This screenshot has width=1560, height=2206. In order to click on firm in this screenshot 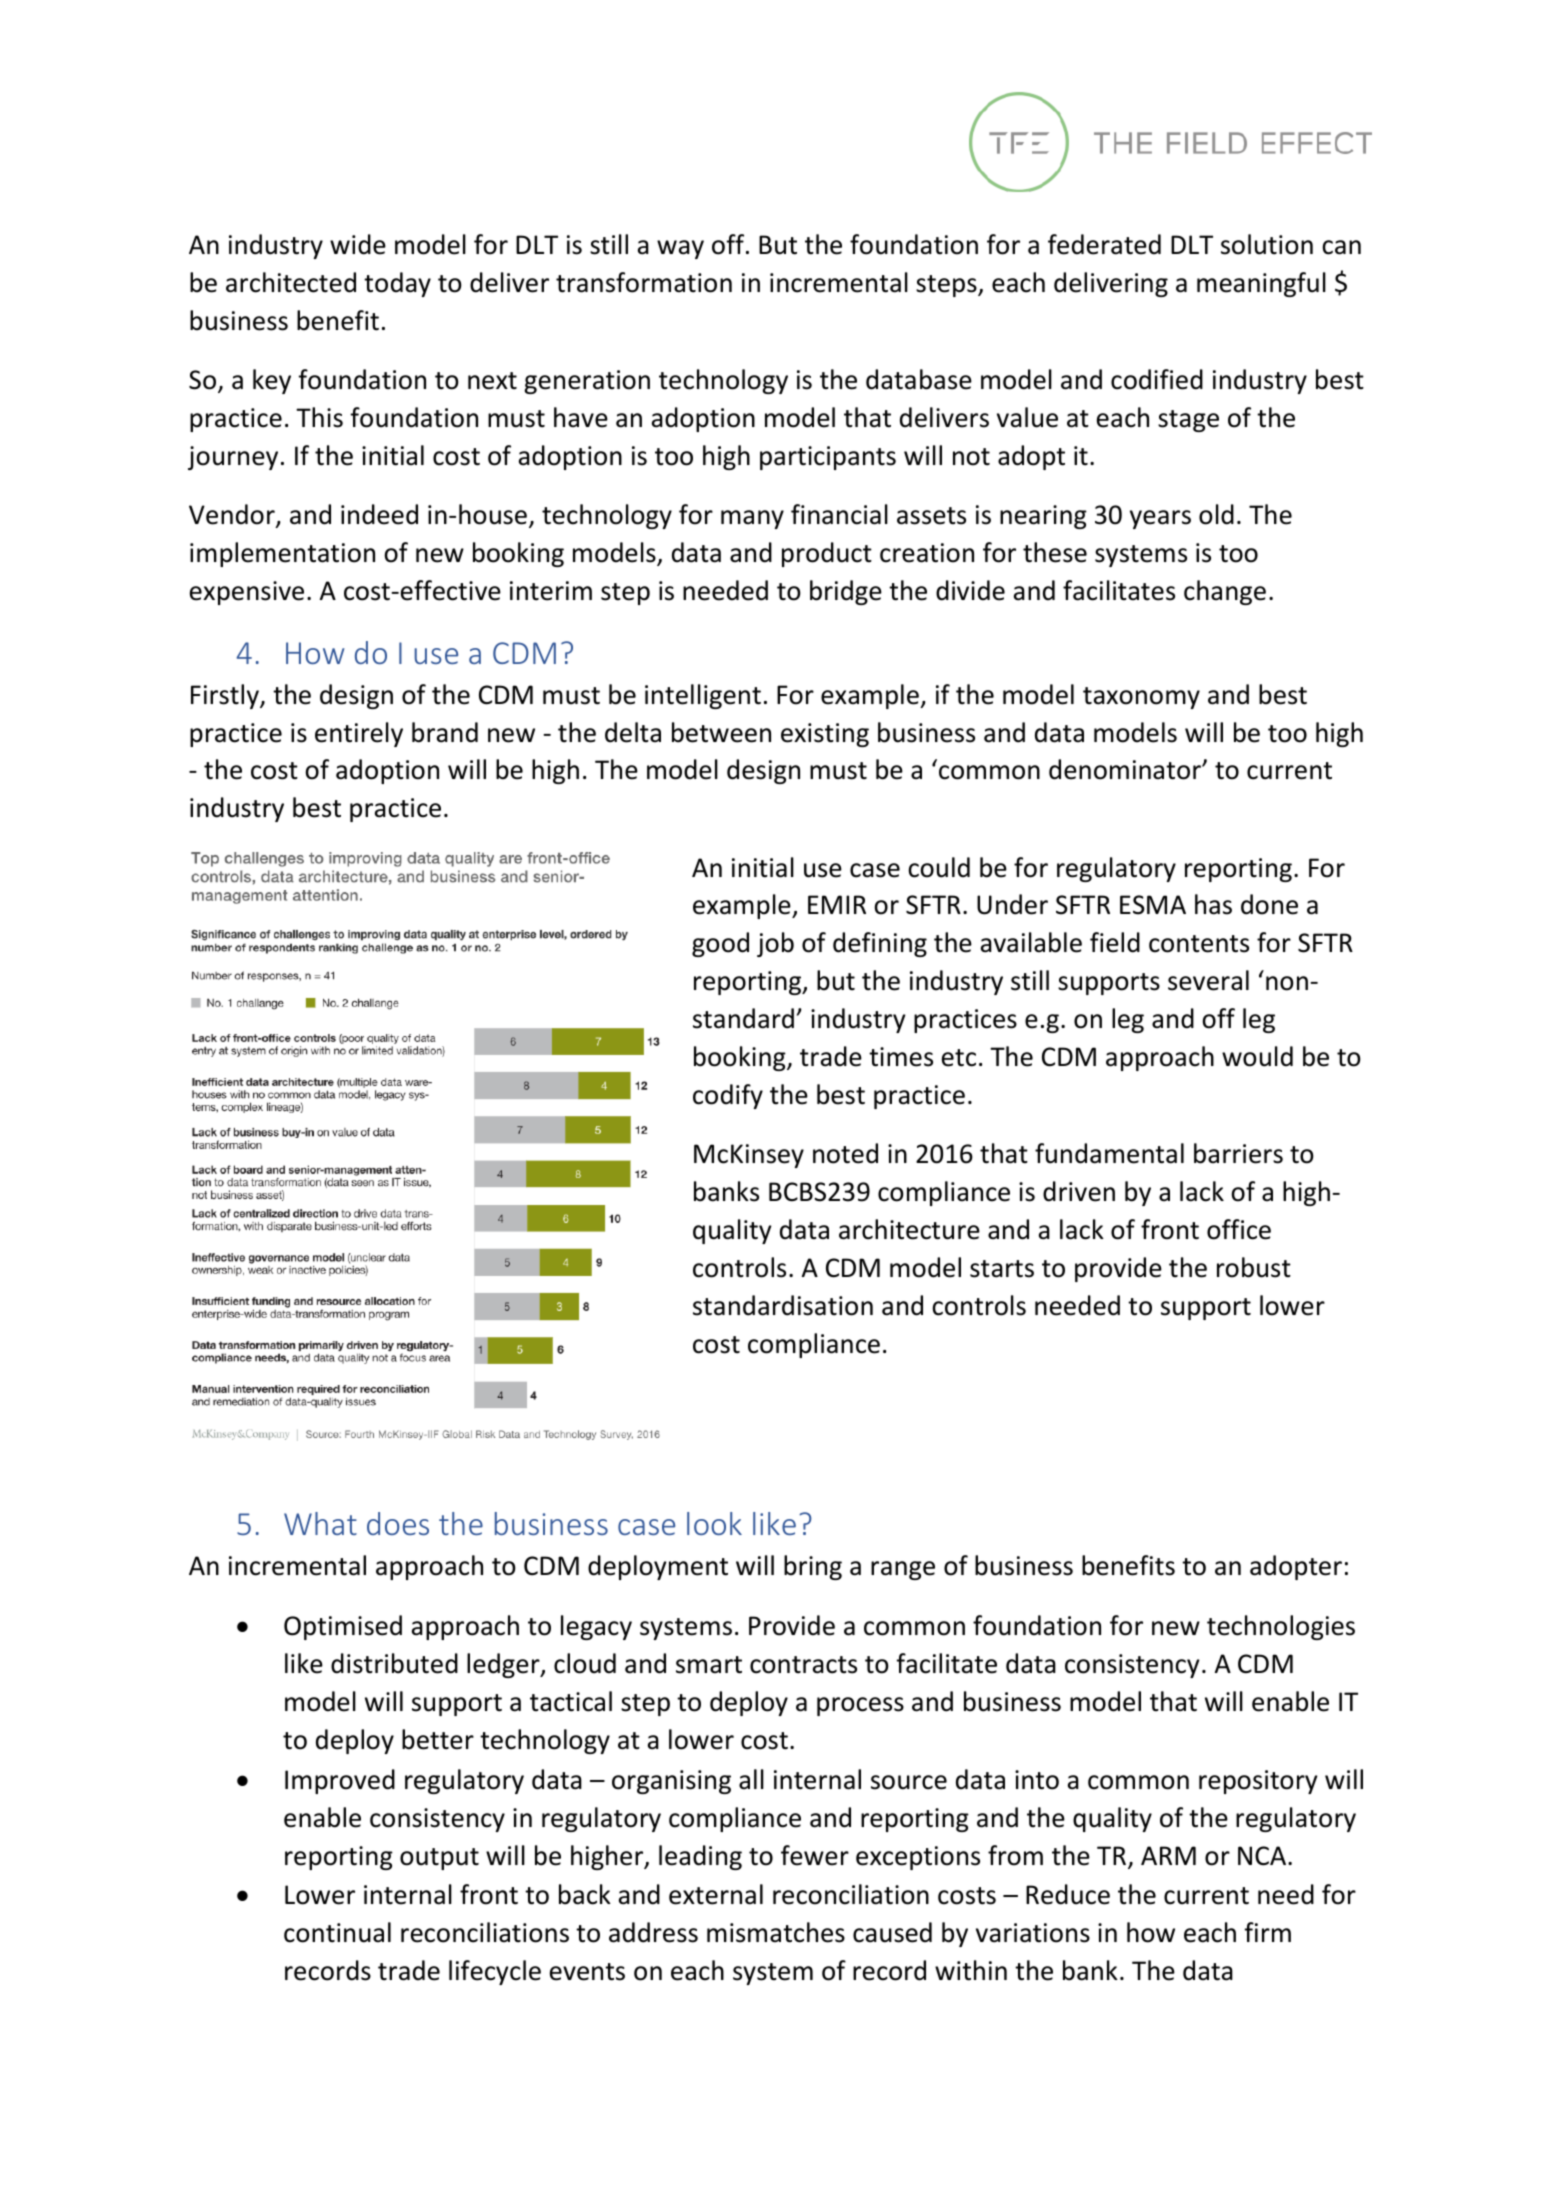, I will do `click(1267, 1932)`.
